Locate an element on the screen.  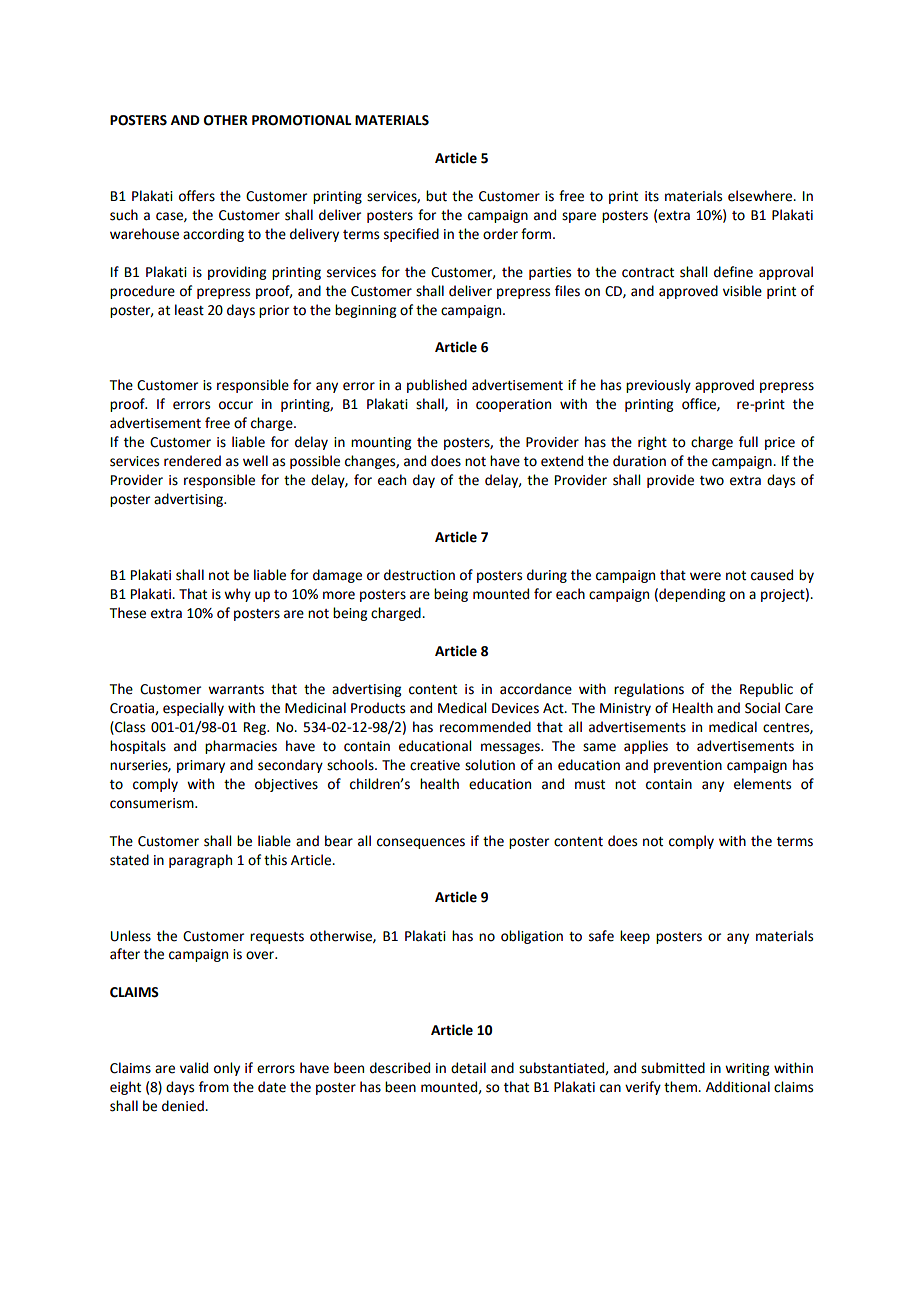
elsewhere is located at coordinates (761, 196).
